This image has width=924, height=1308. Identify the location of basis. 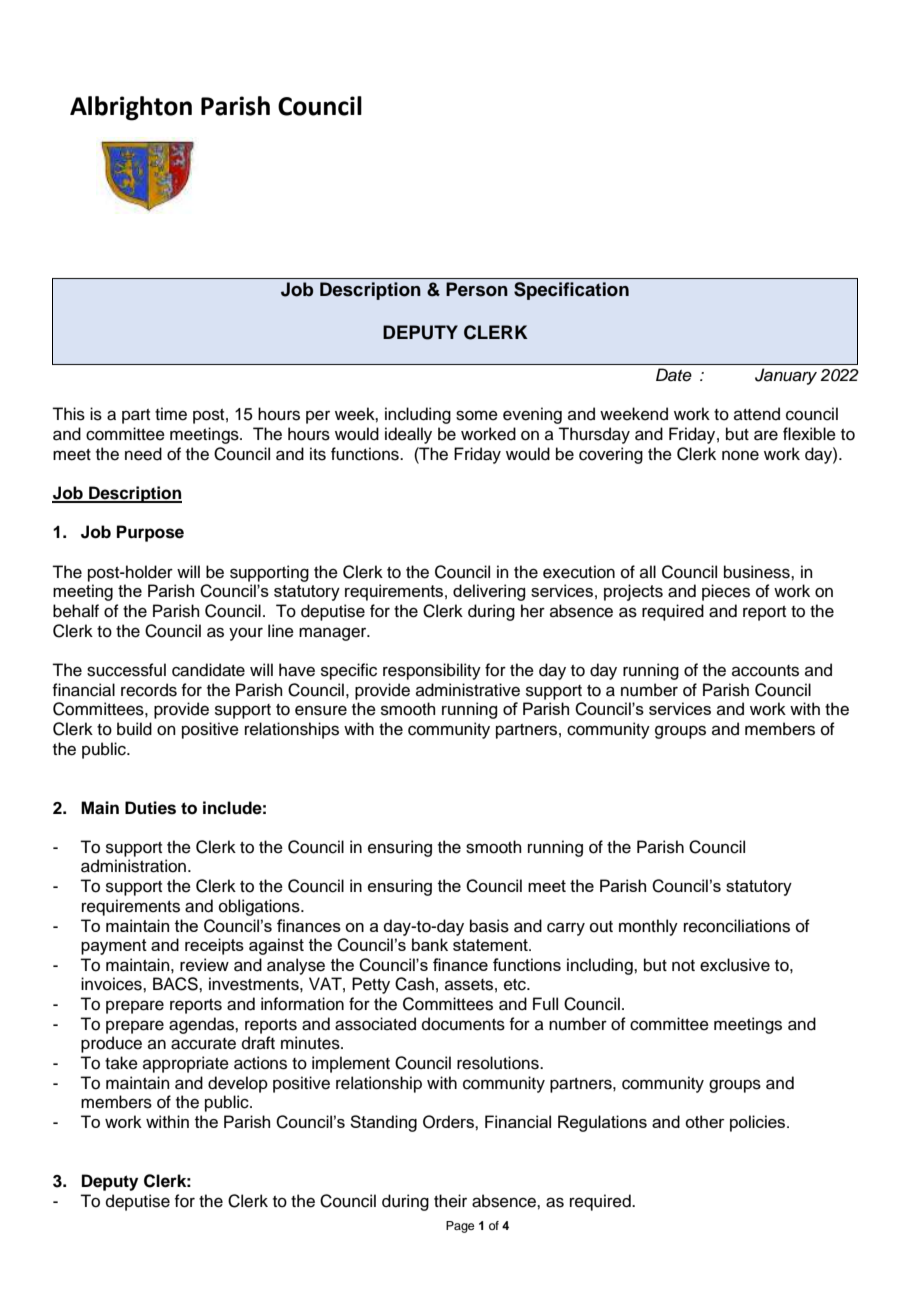
(489, 926).
